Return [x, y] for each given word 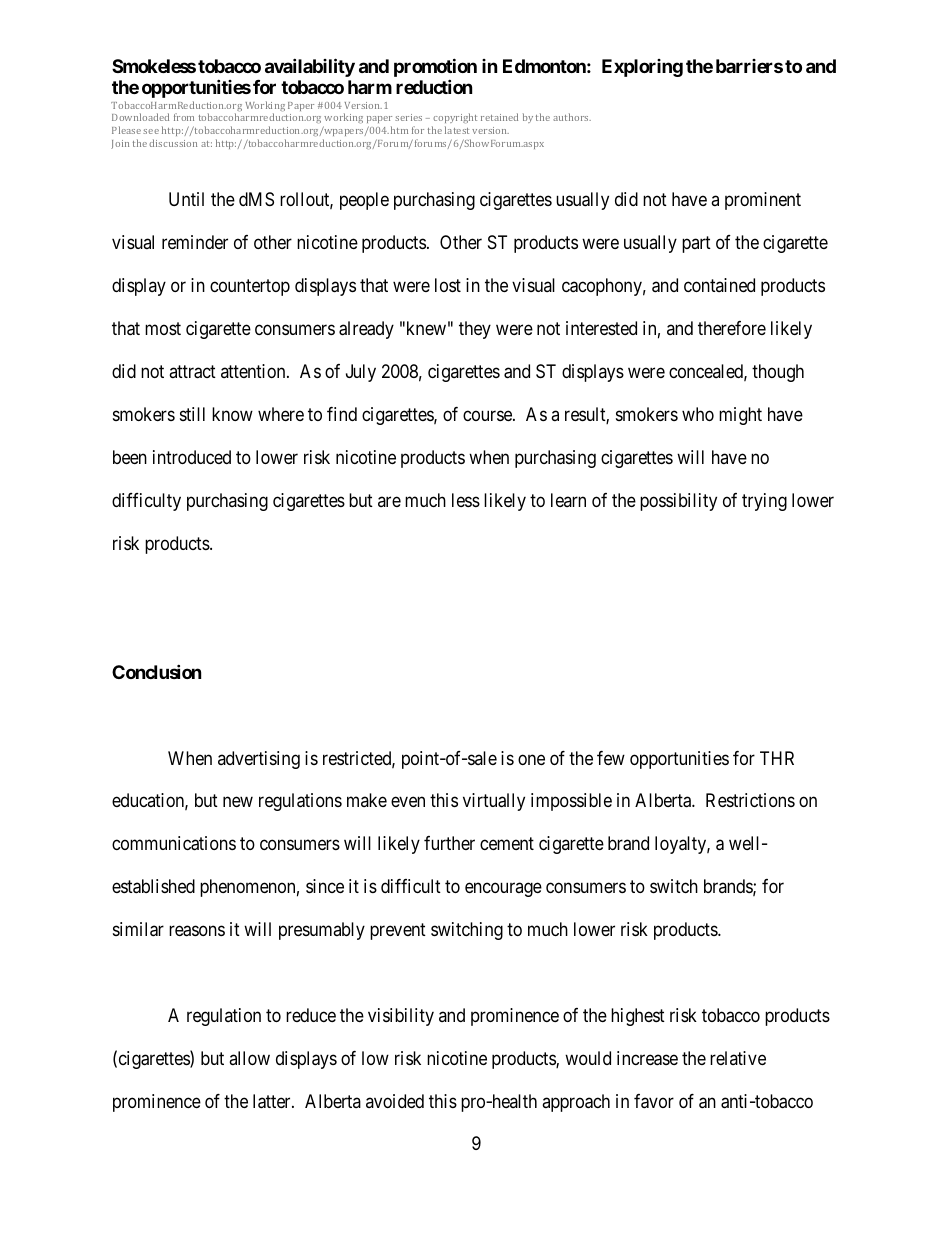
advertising [259, 760]
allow [249, 1058]
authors [572, 117]
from [184, 117]
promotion [435, 69]
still [192, 414]
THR [777, 758]
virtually [494, 802]
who [698, 414]
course [488, 415]
